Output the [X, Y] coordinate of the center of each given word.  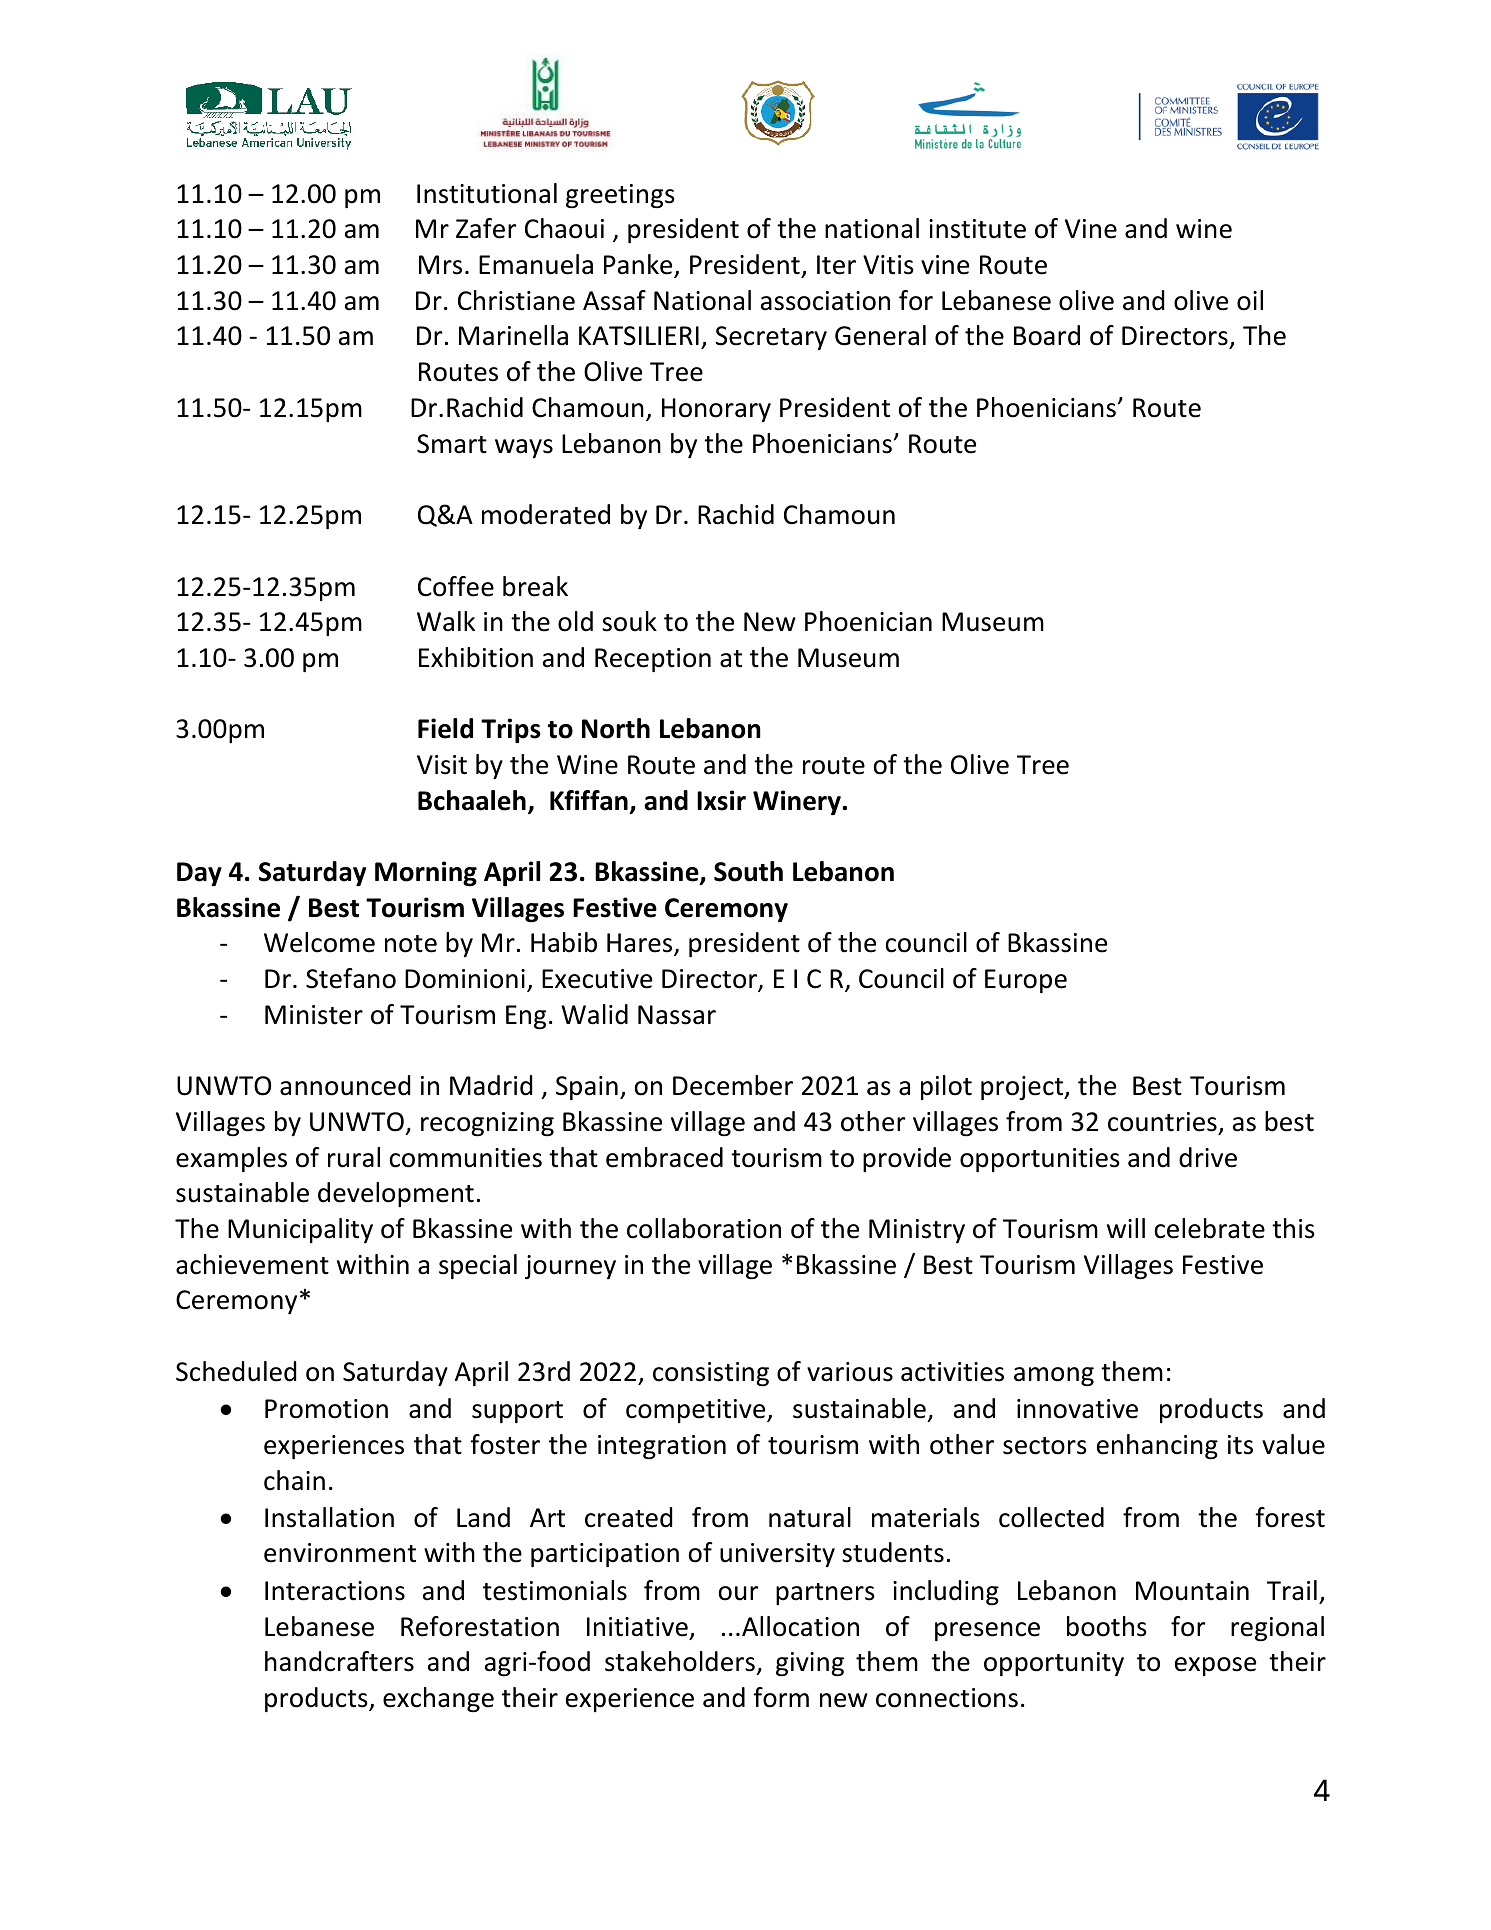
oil [1250, 300]
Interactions [335, 1591]
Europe [1026, 981]
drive [1208, 1157]
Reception [653, 660]
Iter [836, 265]
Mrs [440, 265]
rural [354, 1157]
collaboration [704, 1228]
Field [445, 728]
